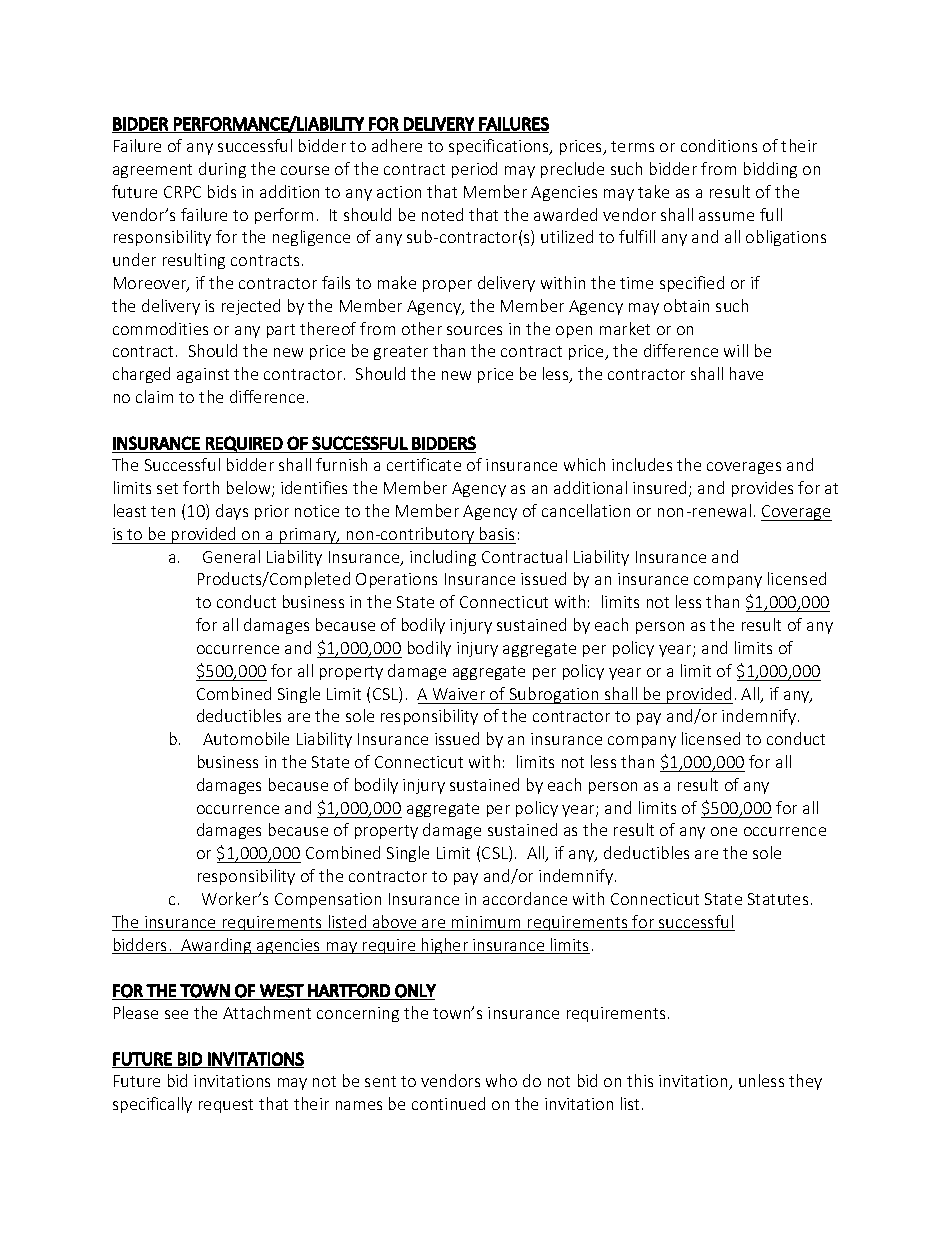 The height and width of the screenshot is (1233, 952). What do you see at coordinates (424, 464) in the screenshot?
I see `certificate` at bounding box center [424, 464].
